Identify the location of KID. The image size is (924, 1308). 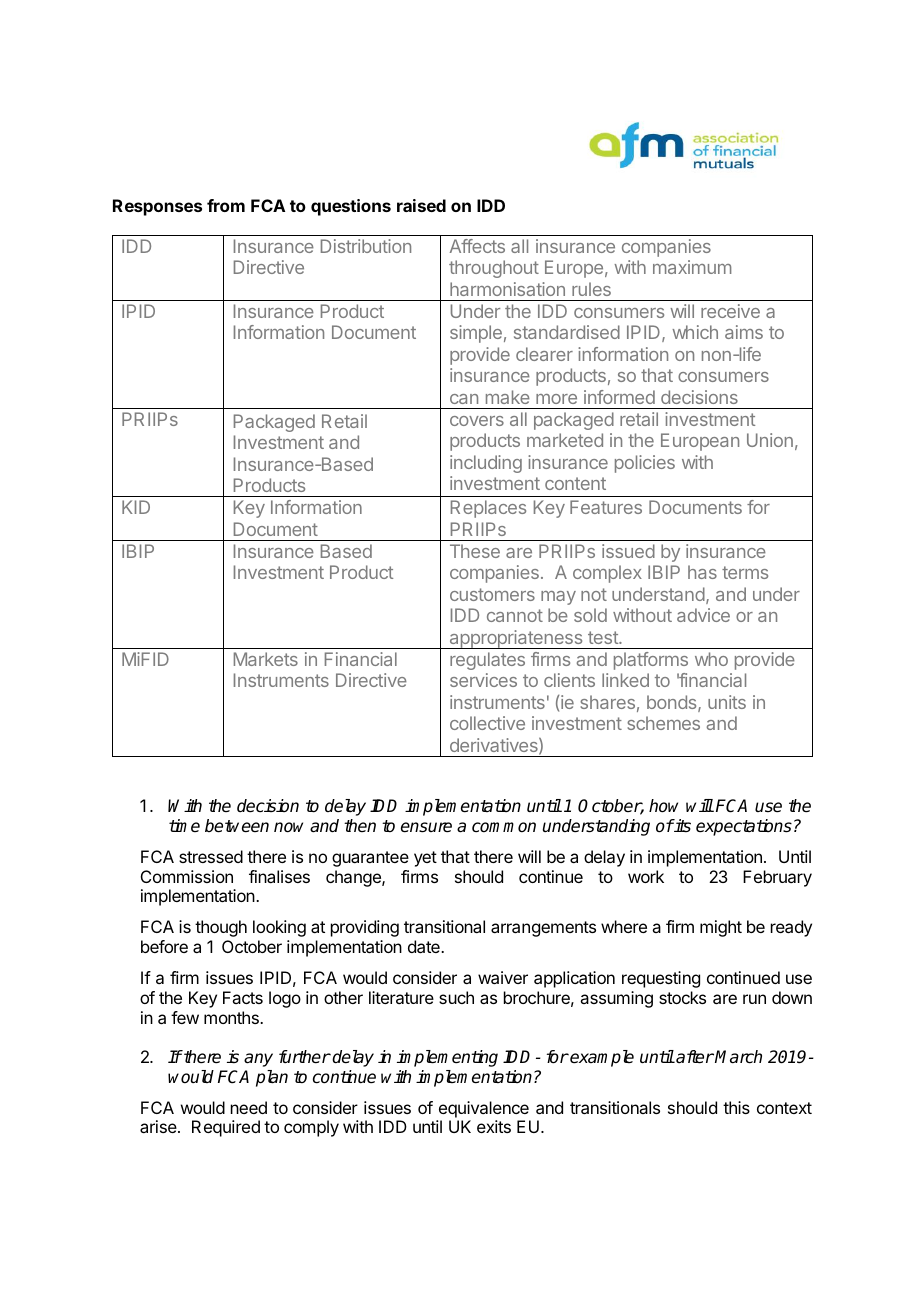
(136, 507).
